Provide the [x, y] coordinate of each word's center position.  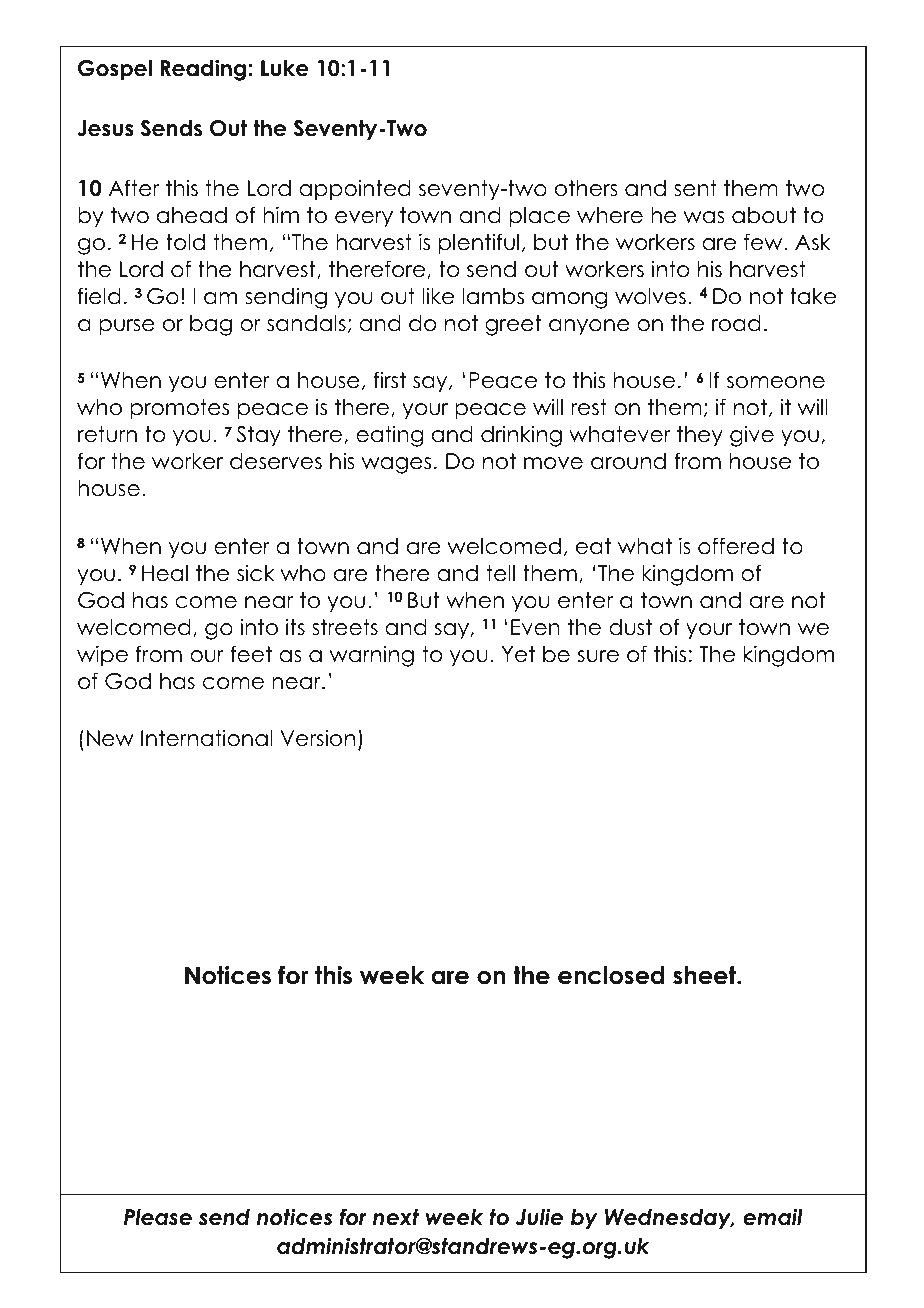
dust [630, 627]
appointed [355, 190]
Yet [518, 654]
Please [158, 1217]
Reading [203, 70]
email [773, 1217]
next [396, 1217]
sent [695, 188]
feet [251, 654]
